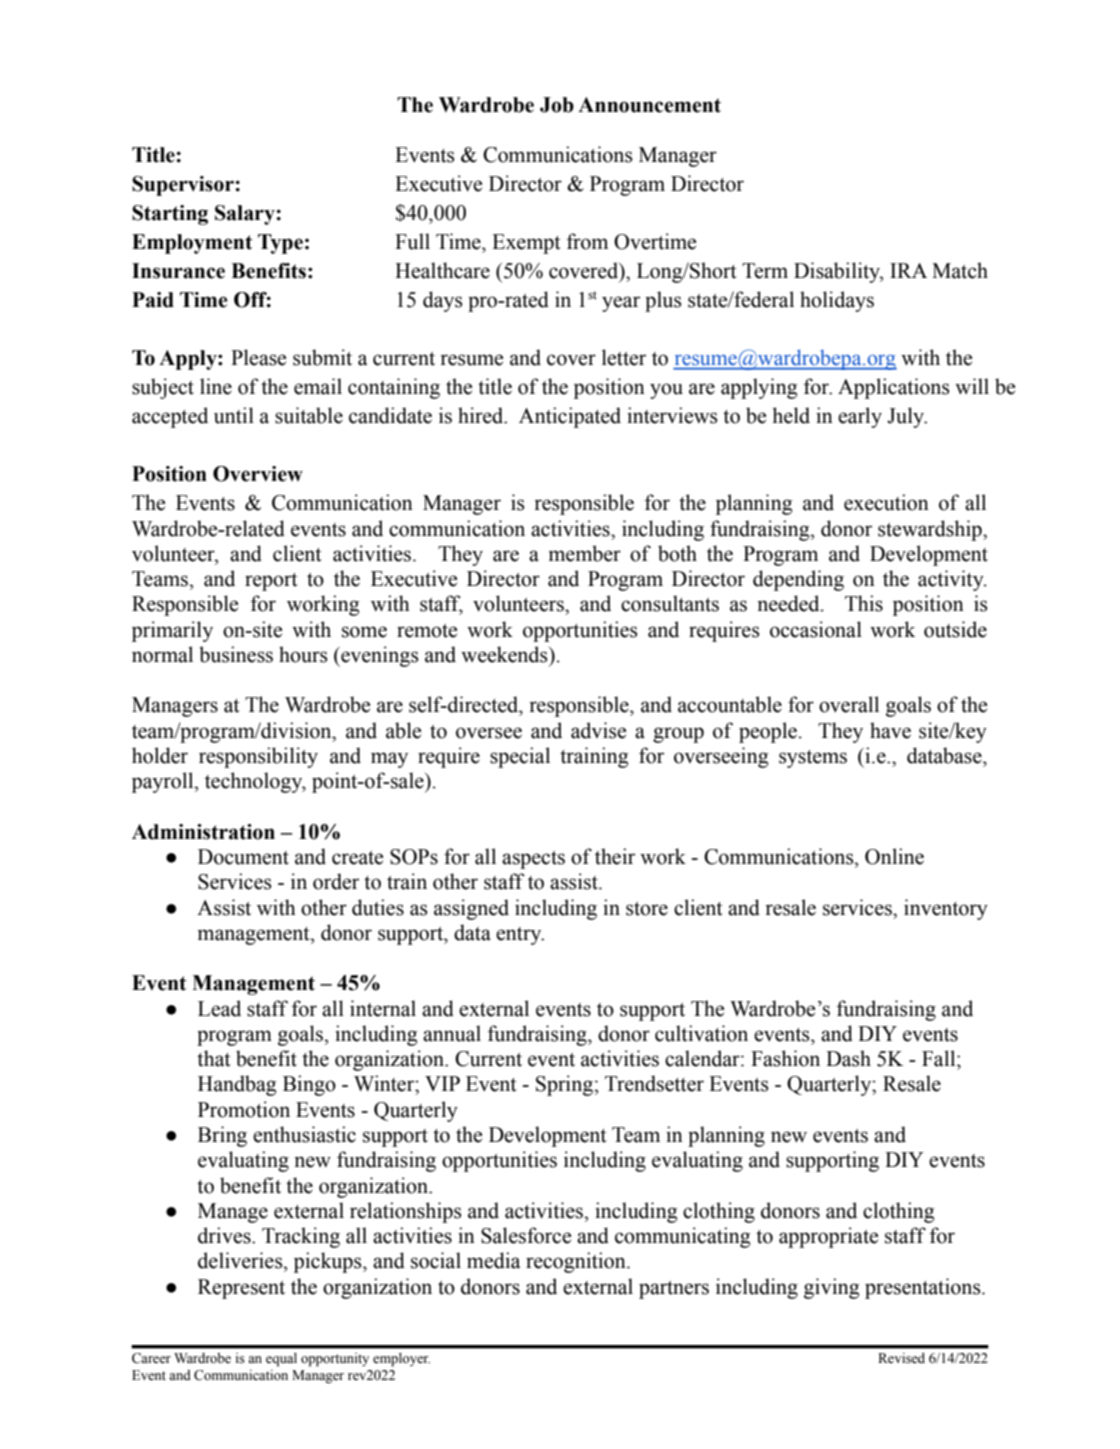 The height and width of the page is (1449, 1120). What do you see at coordinates (908, 270) in the page?
I see `IRA` at bounding box center [908, 270].
